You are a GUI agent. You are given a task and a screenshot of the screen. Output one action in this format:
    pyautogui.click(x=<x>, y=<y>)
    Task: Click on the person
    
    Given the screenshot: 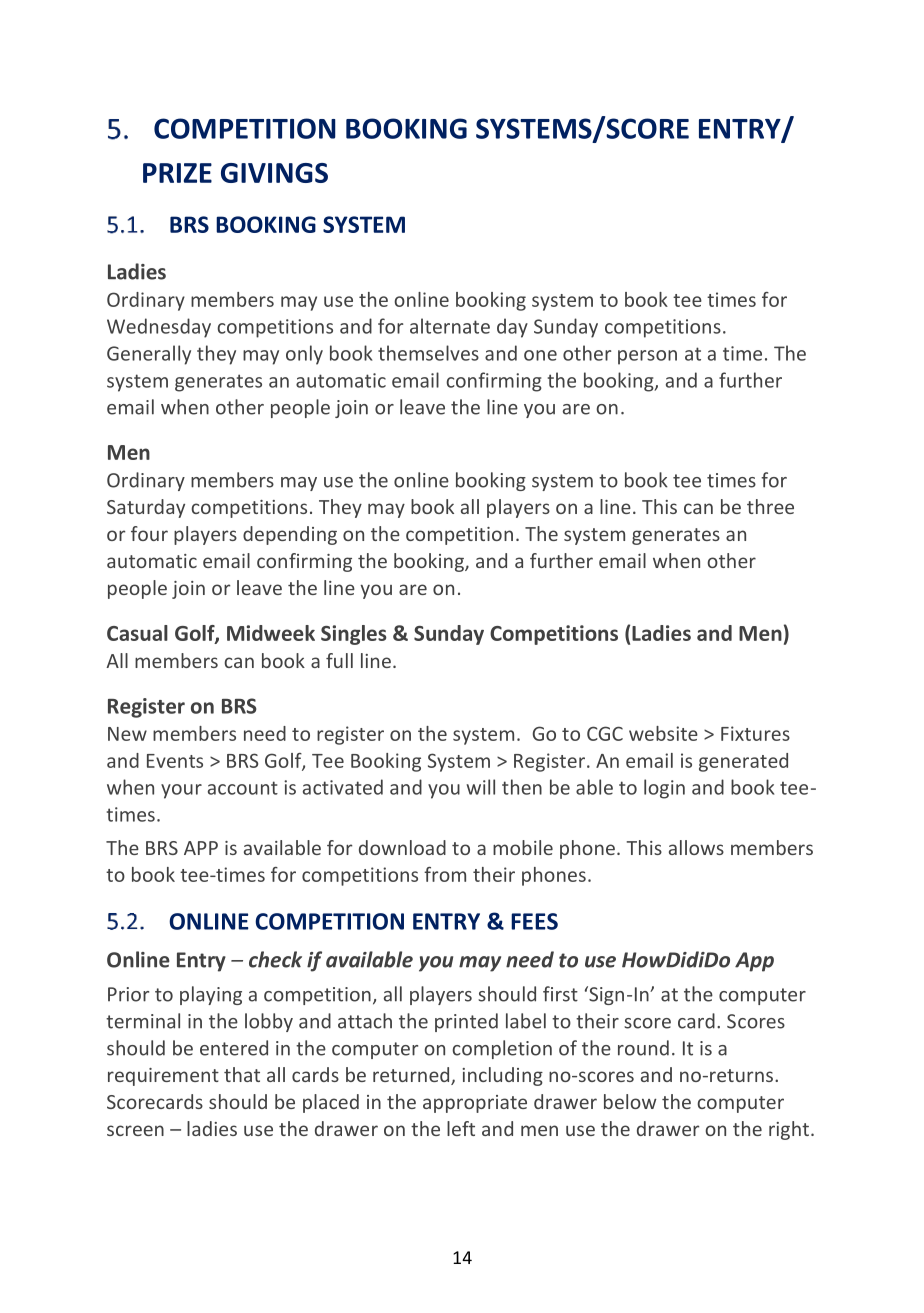 What is the action you would take?
    pyautogui.click(x=647, y=357)
